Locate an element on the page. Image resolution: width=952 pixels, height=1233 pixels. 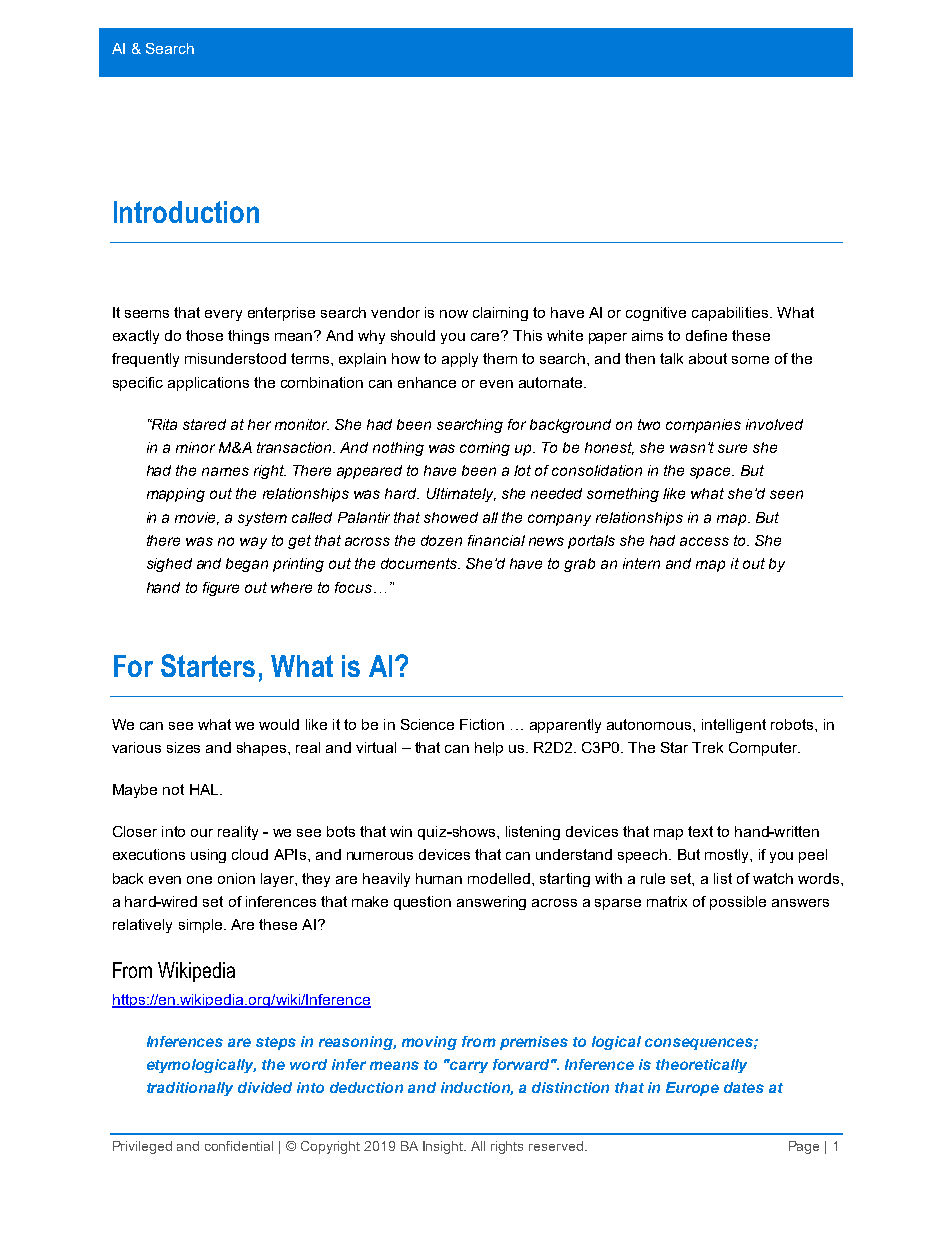
Insight is located at coordinates (444, 1147).
